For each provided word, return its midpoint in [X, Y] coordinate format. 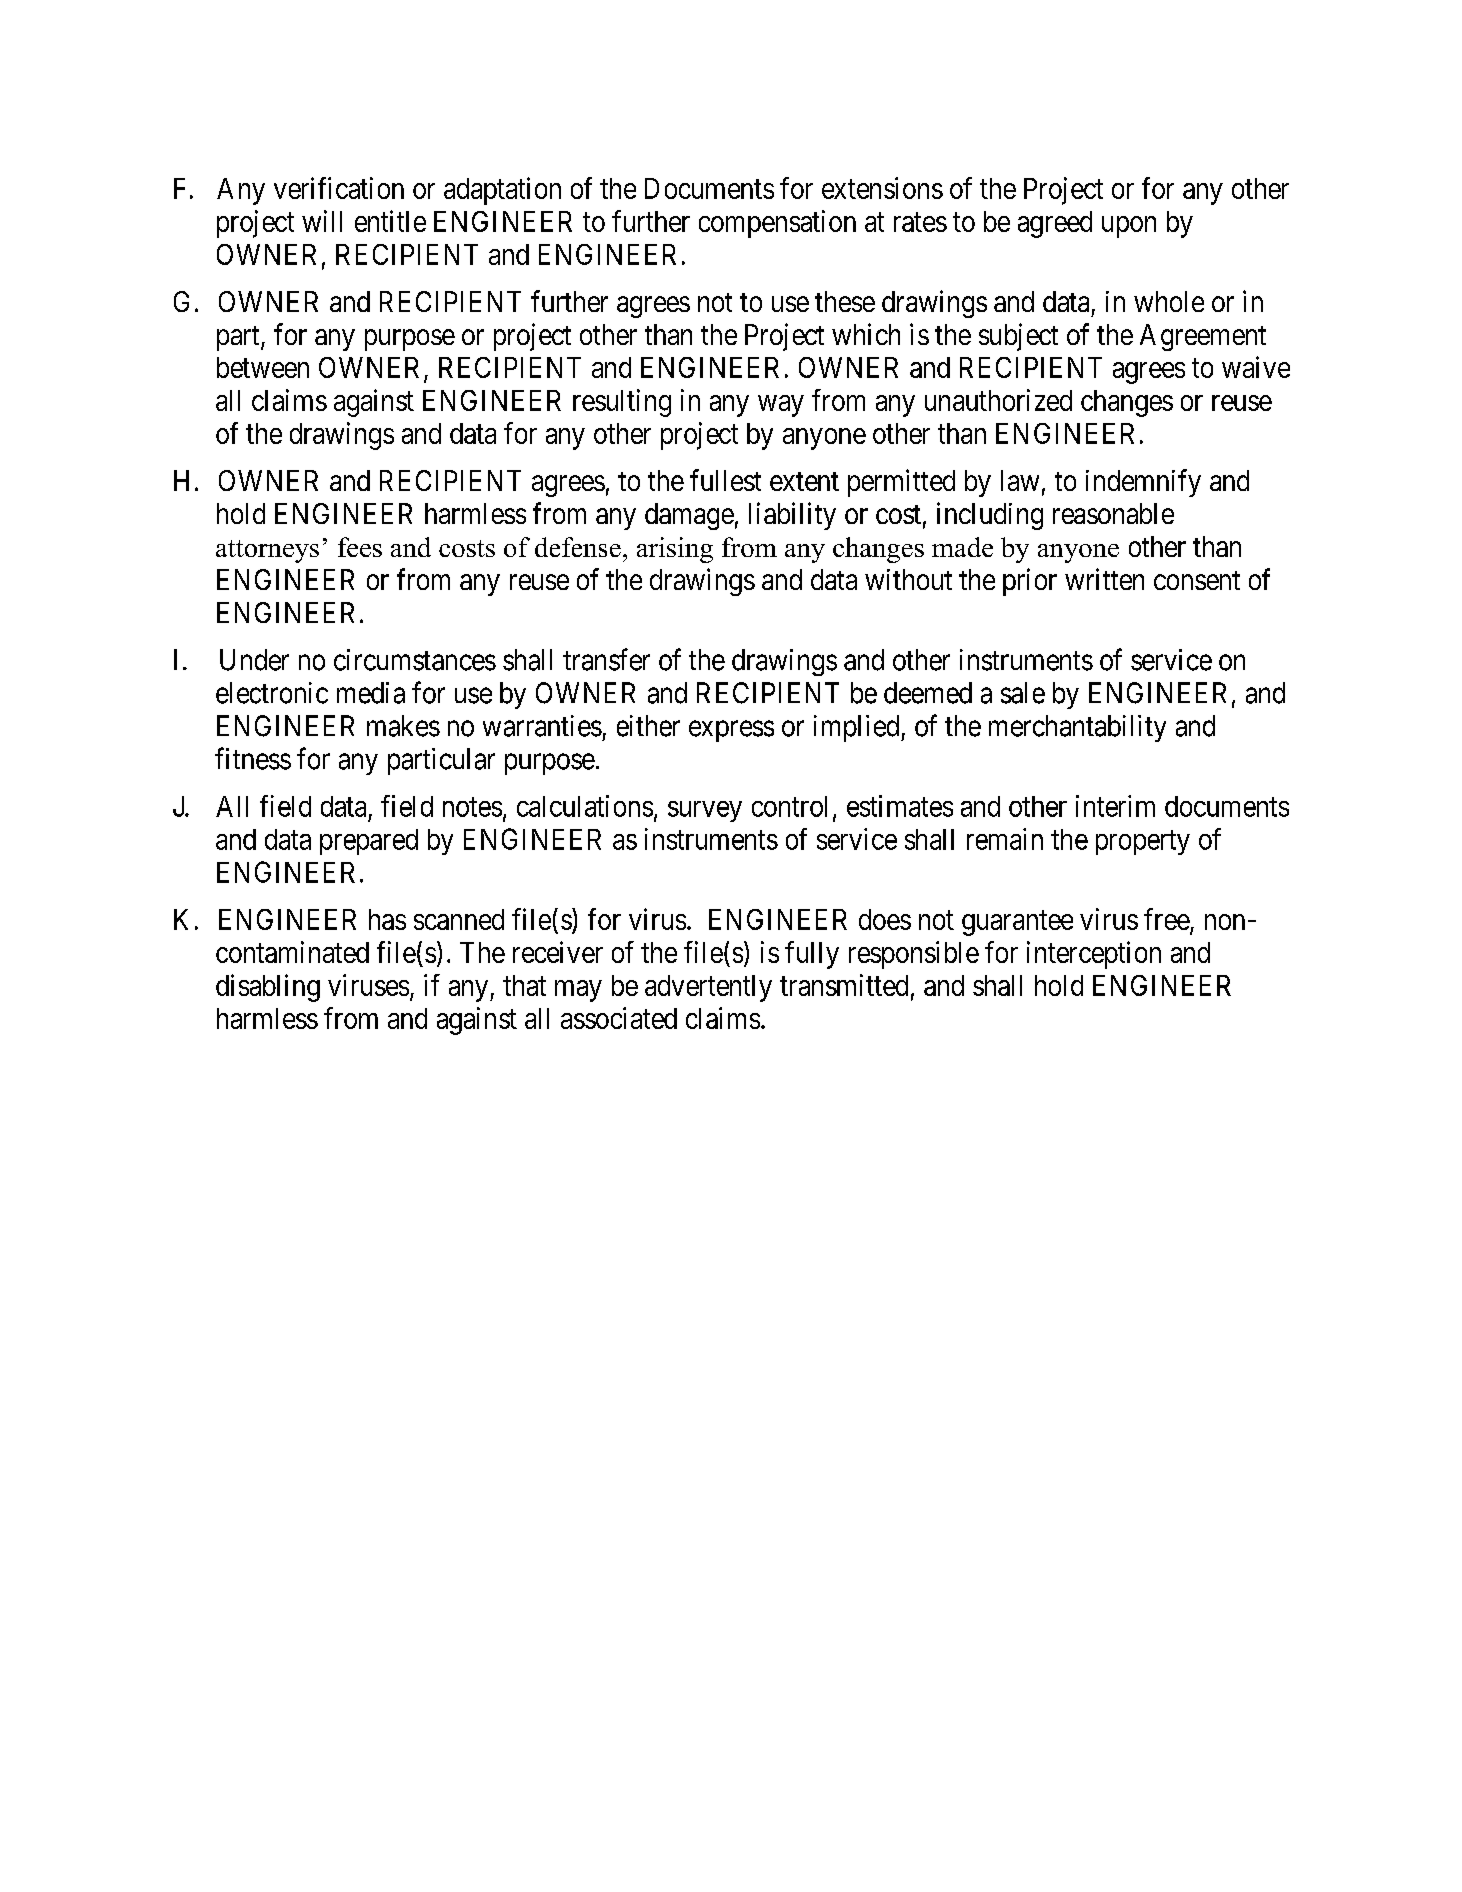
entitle [390, 221]
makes [403, 726]
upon [1129, 227]
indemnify [1143, 483]
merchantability [1077, 728]
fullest [725, 480]
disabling [268, 988]
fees [360, 547]
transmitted [844, 985]
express [731, 731]
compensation [777, 224]
